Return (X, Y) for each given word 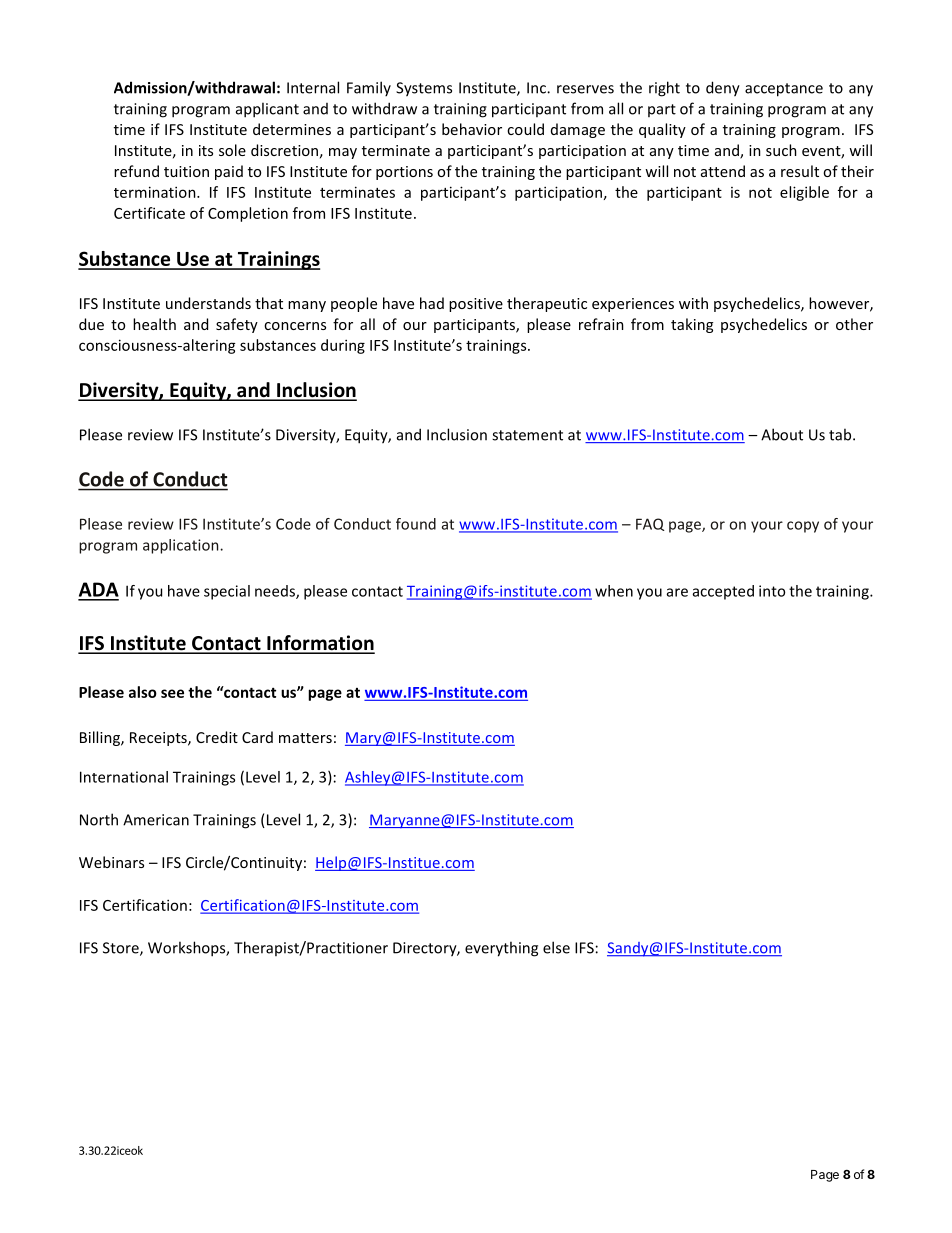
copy (803, 527)
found (416, 524)
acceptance (784, 90)
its (206, 150)
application (182, 546)
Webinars (111, 862)
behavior (472, 129)
